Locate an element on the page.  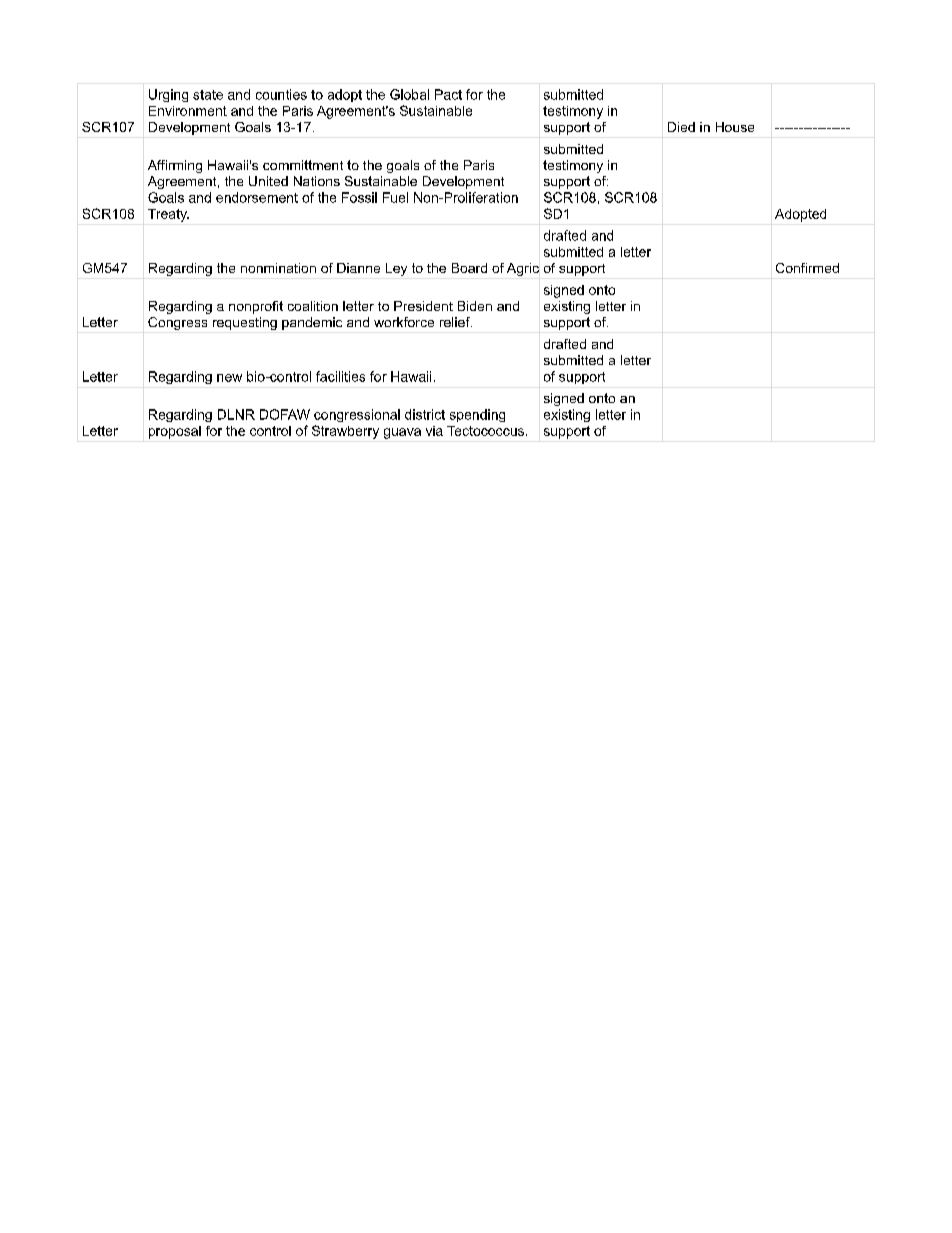
state is located at coordinates (208, 95).
